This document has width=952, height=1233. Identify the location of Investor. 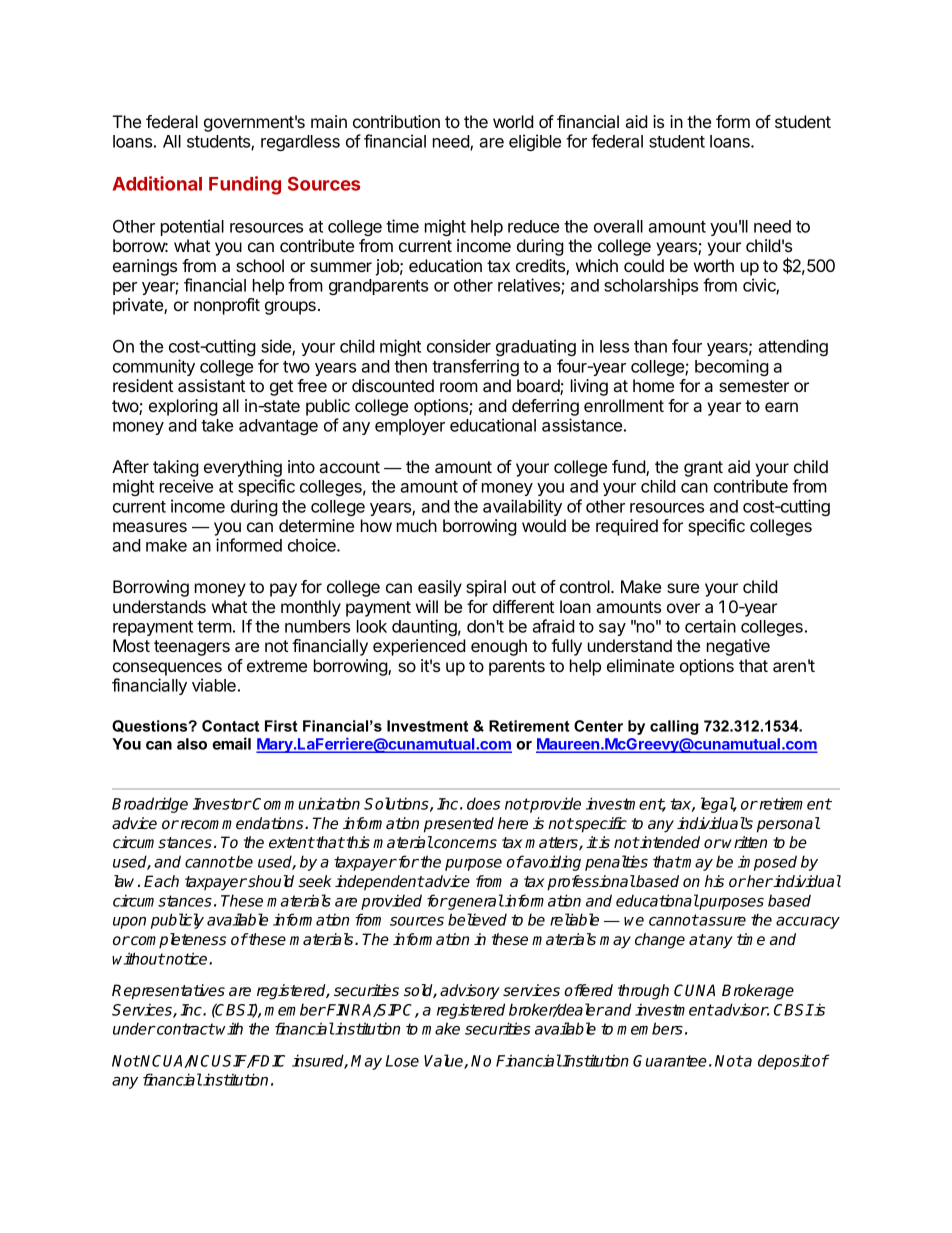
(222, 804).
